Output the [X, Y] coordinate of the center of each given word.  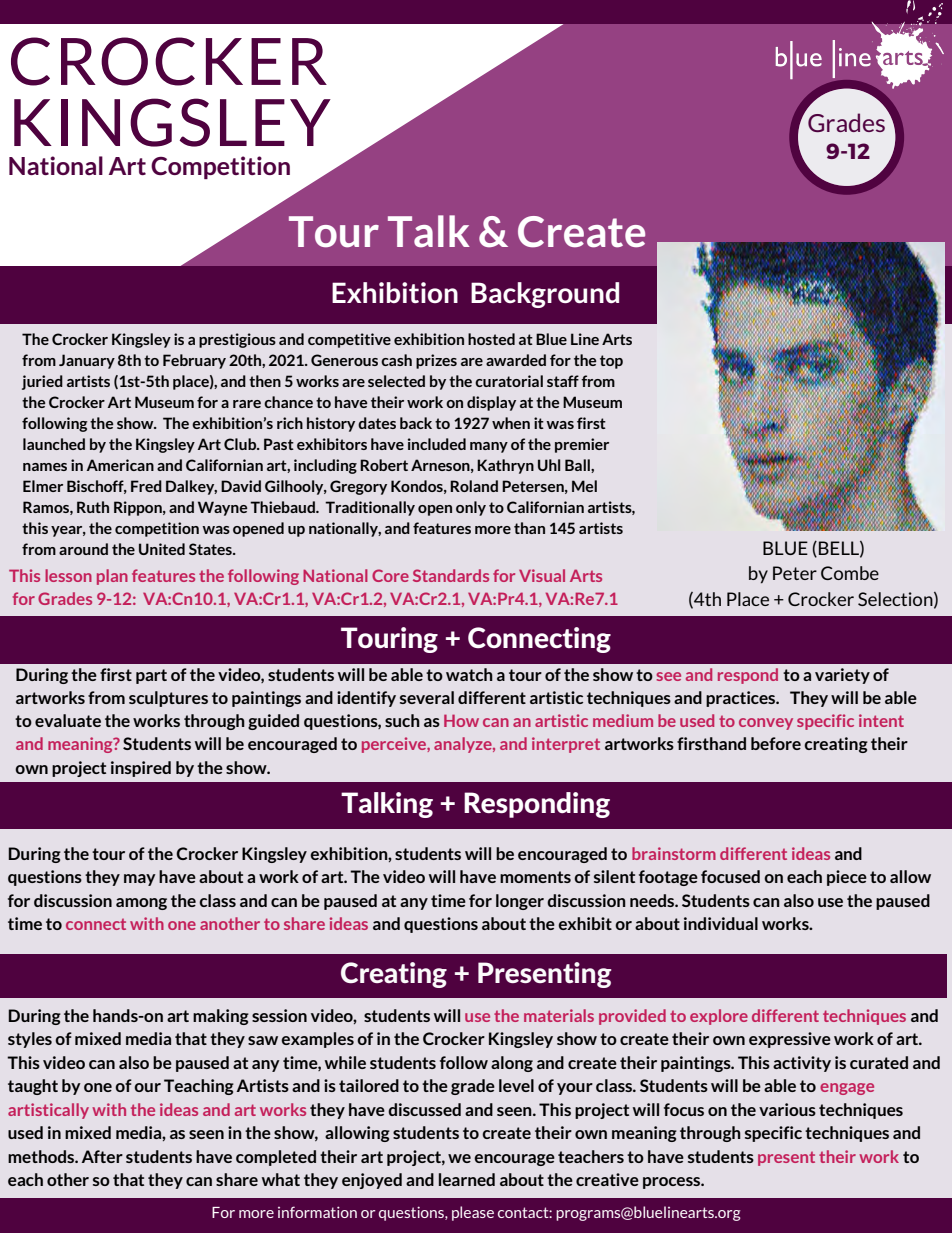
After [102, 1156]
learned [467, 1179]
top [611, 362]
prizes [436, 361]
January [87, 361]
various [787, 1109]
